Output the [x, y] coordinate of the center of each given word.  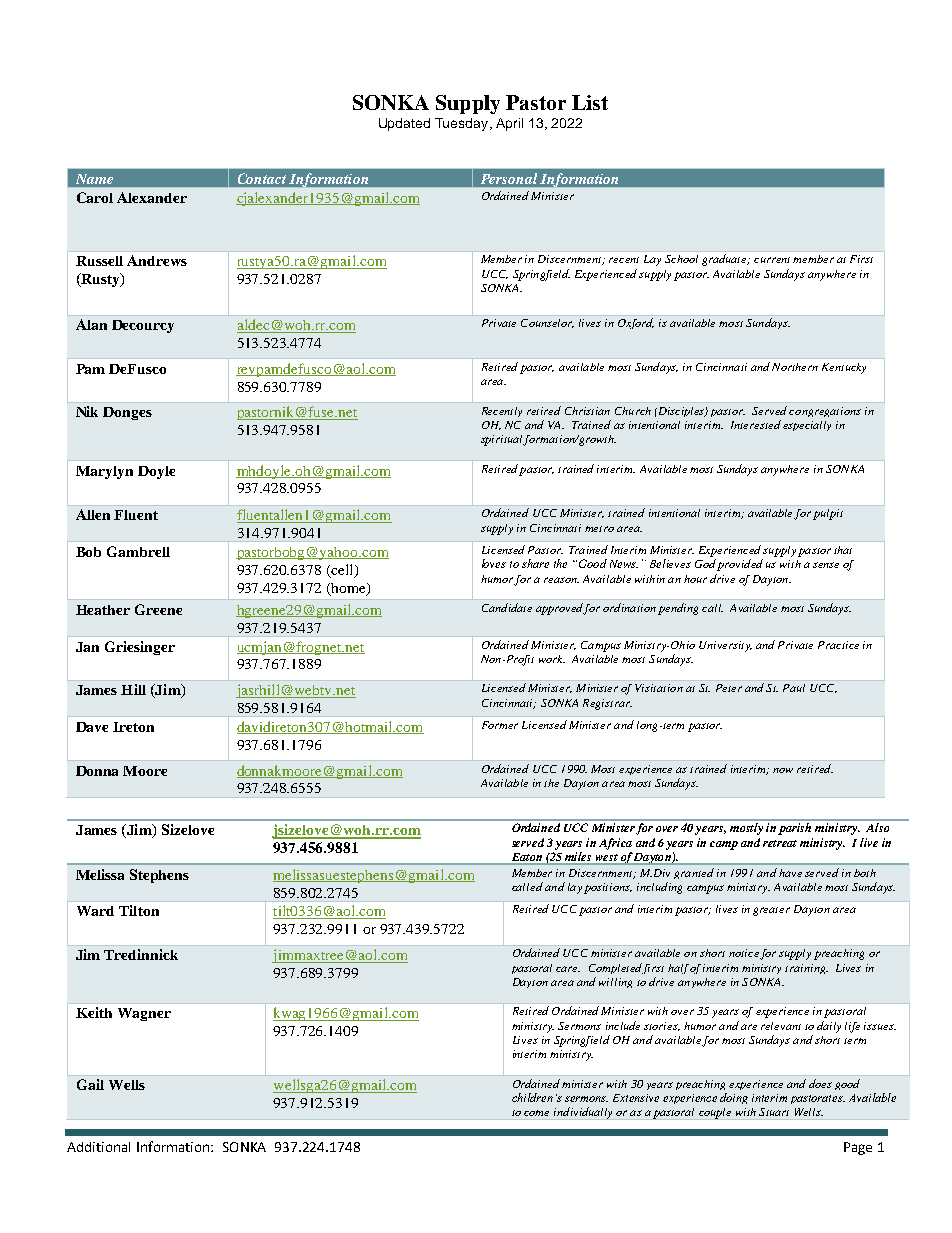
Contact [262, 178]
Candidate [507, 607]
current [772, 260]
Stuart [774, 1112]
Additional [98, 1147]
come [536, 1113]
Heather [103, 610]
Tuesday [463, 124]
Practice [838, 645]
